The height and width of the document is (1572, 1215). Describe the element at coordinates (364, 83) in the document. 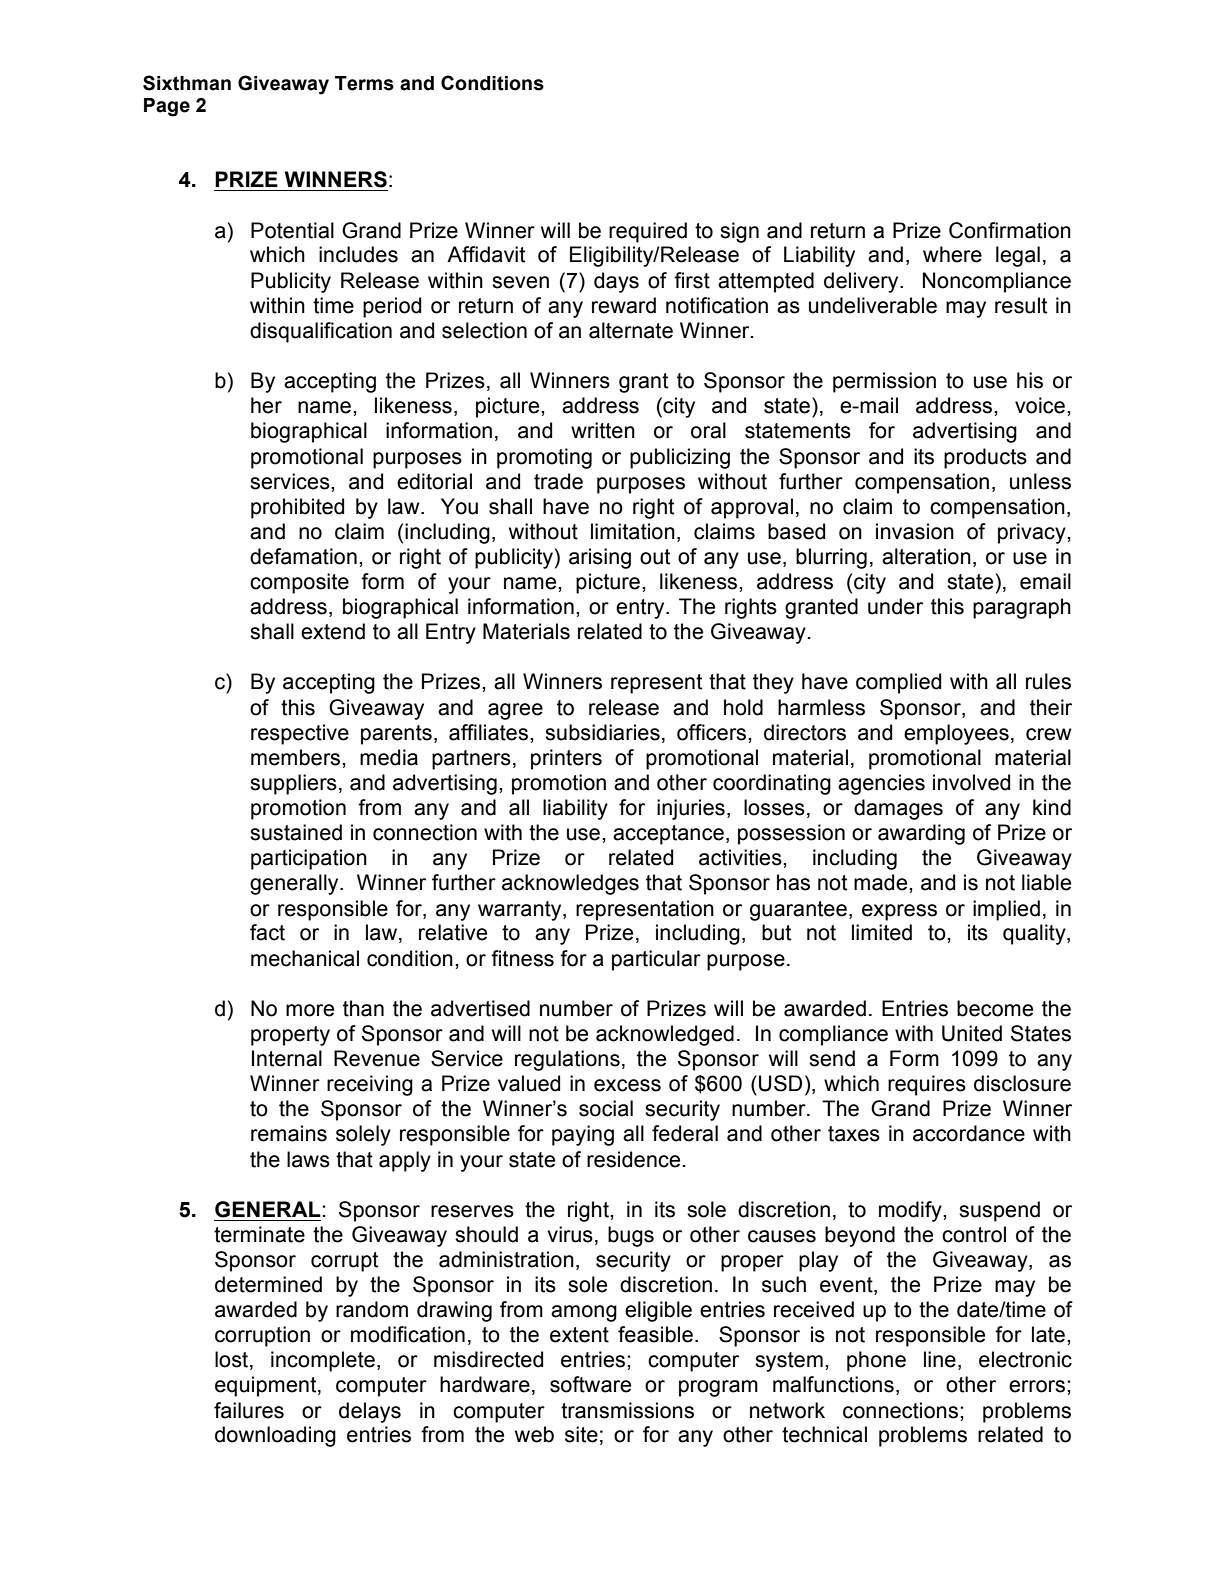

I see `Terms` at that location.
